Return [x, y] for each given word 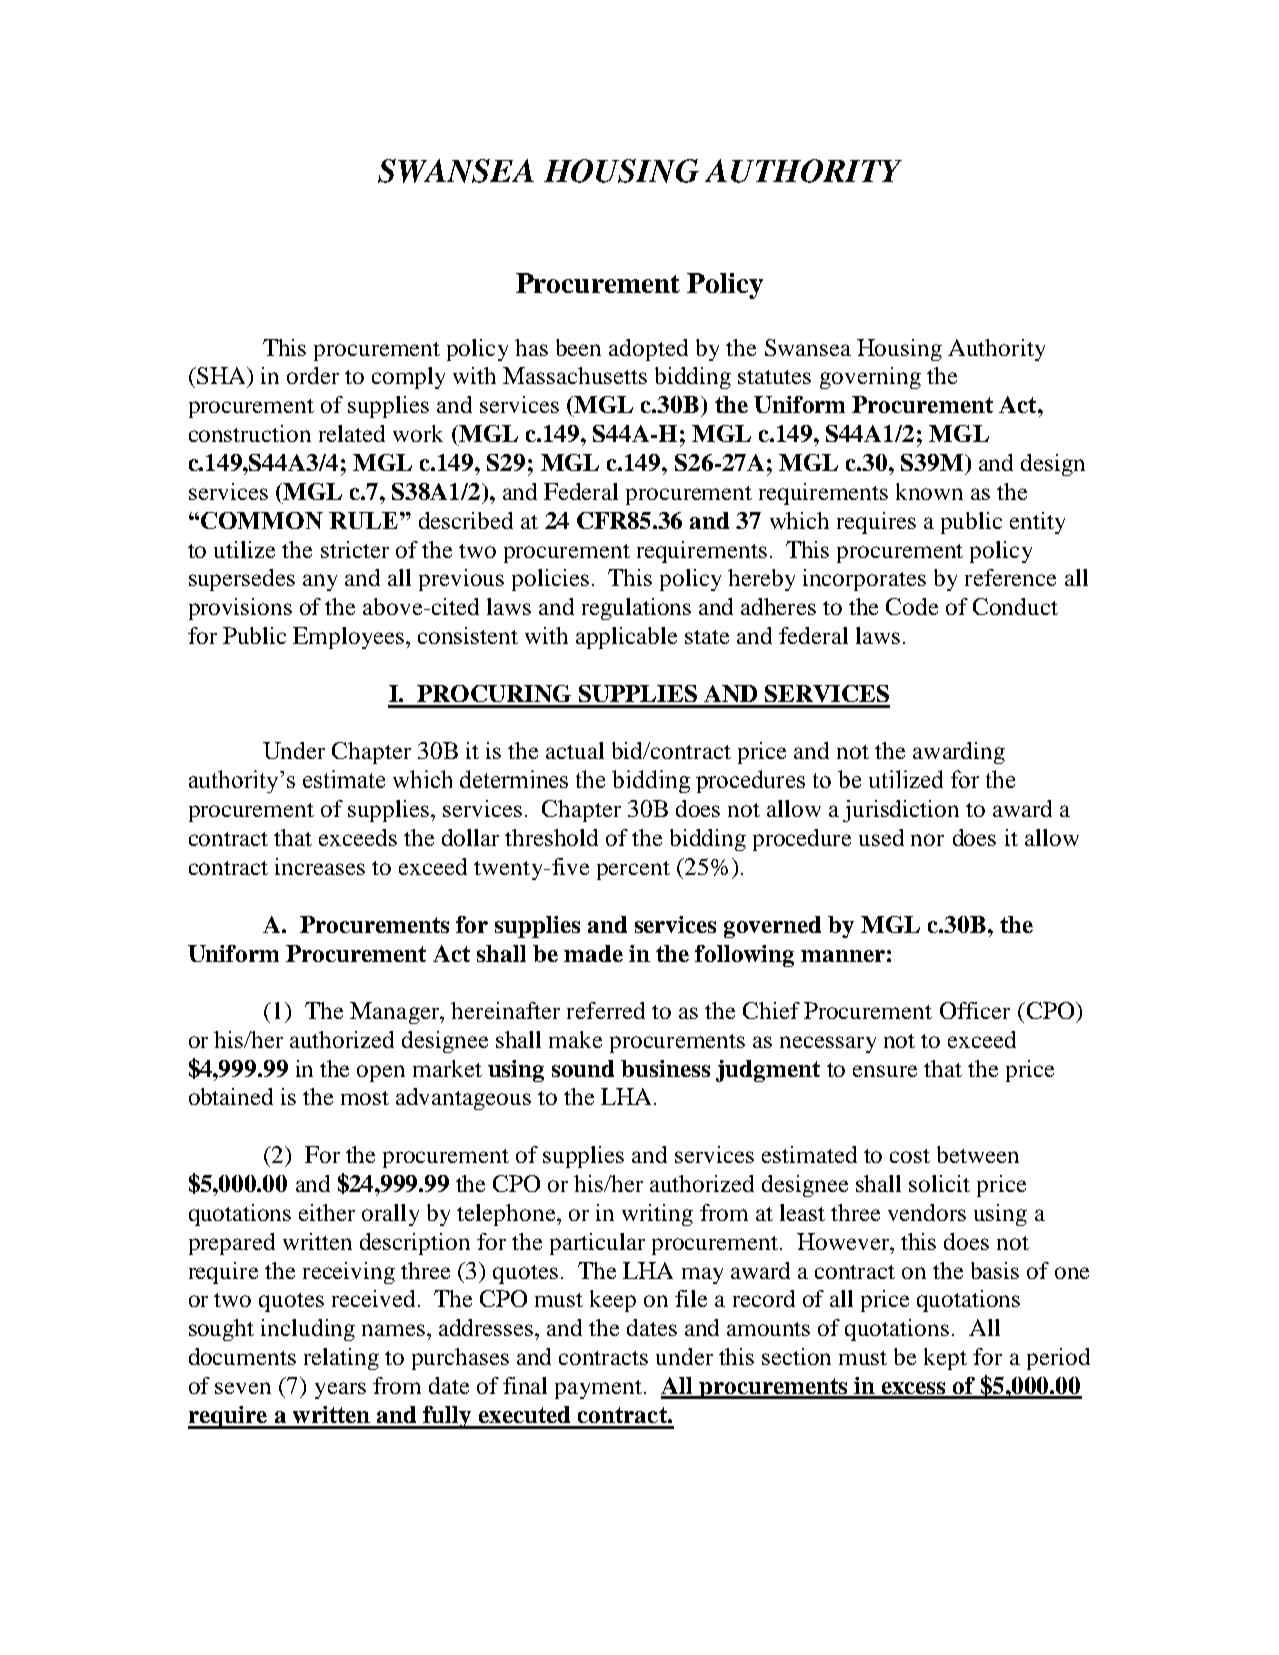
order [313, 375]
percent [633, 870]
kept [945, 1359]
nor [927, 840]
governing [870, 378]
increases [320, 866]
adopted [648, 350]
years [340, 1390]
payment [598, 1389]
